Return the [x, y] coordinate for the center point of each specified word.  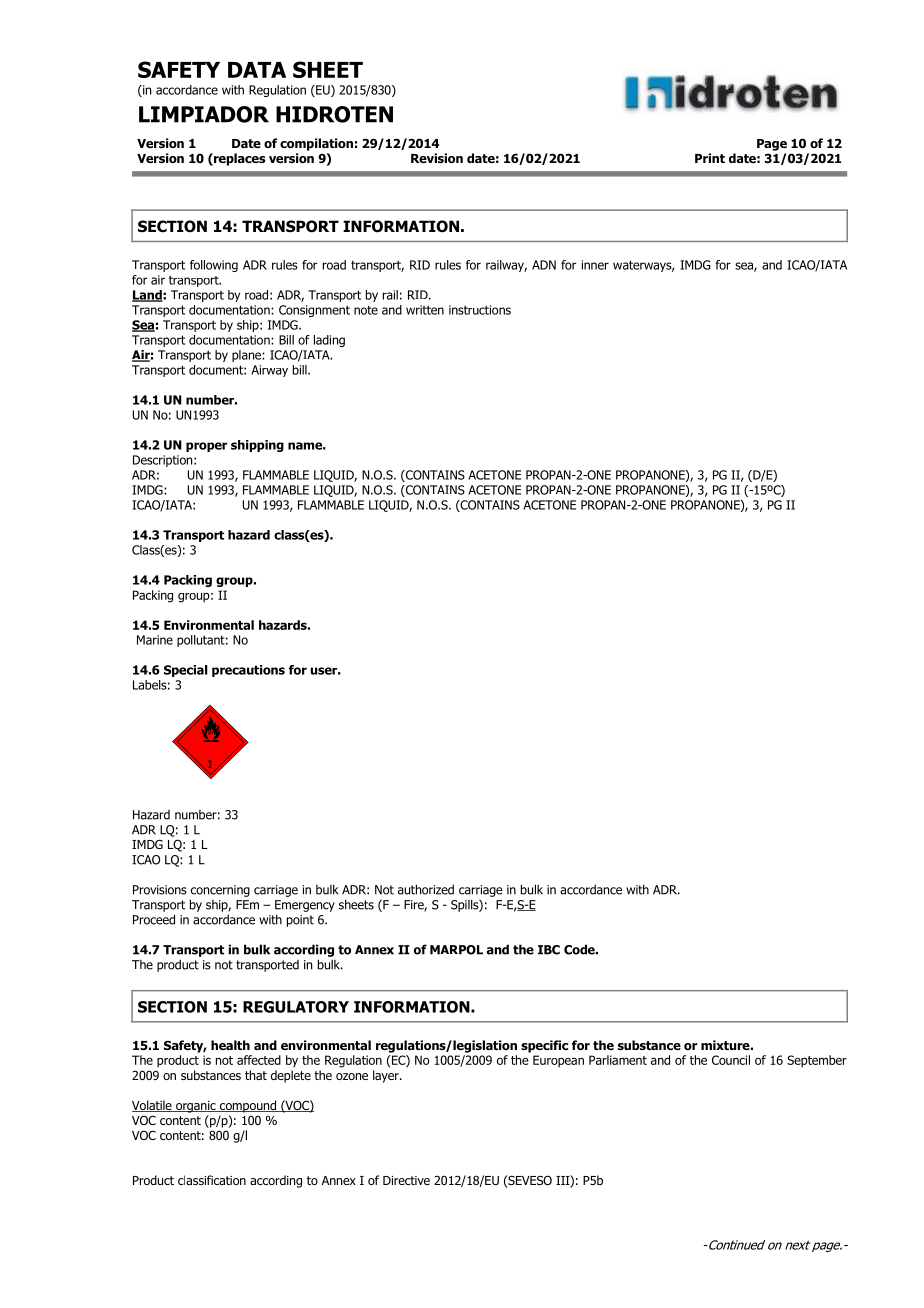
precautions [248, 671]
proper [206, 447]
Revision [437, 158]
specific [544, 1046]
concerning [220, 891]
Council [731, 1060]
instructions [480, 310]
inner [595, 265]
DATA [257, 70]
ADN [544, 265]
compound [247, 1106]
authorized [426, 889]
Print [710, 158]
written [425, 310]
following [214, 266]
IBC [549, 950]
